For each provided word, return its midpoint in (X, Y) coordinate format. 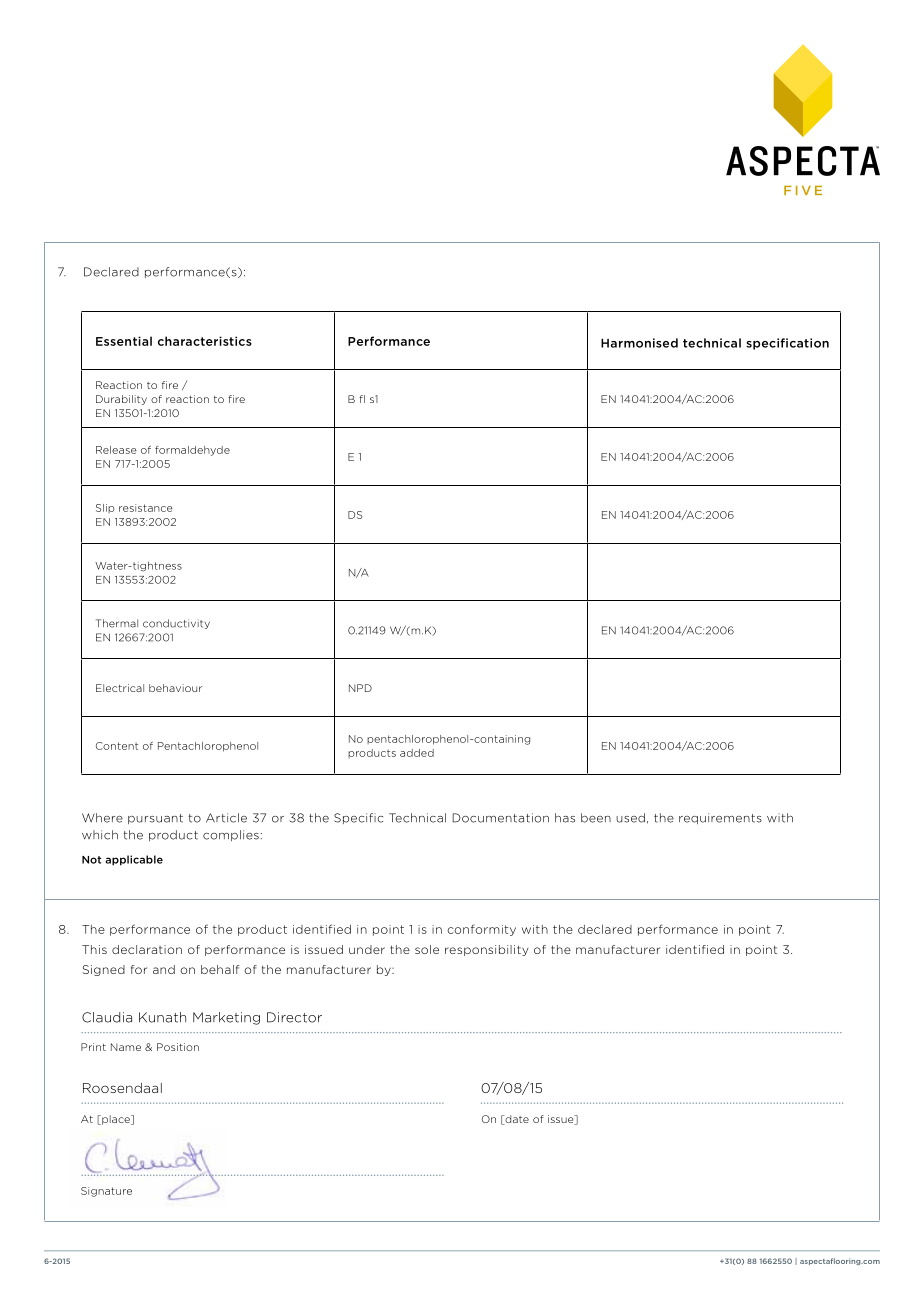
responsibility (486, 950)
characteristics (205, 341)
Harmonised (639, 343)
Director (294, 1017)
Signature (106, 1192)
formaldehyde (192, 451)
